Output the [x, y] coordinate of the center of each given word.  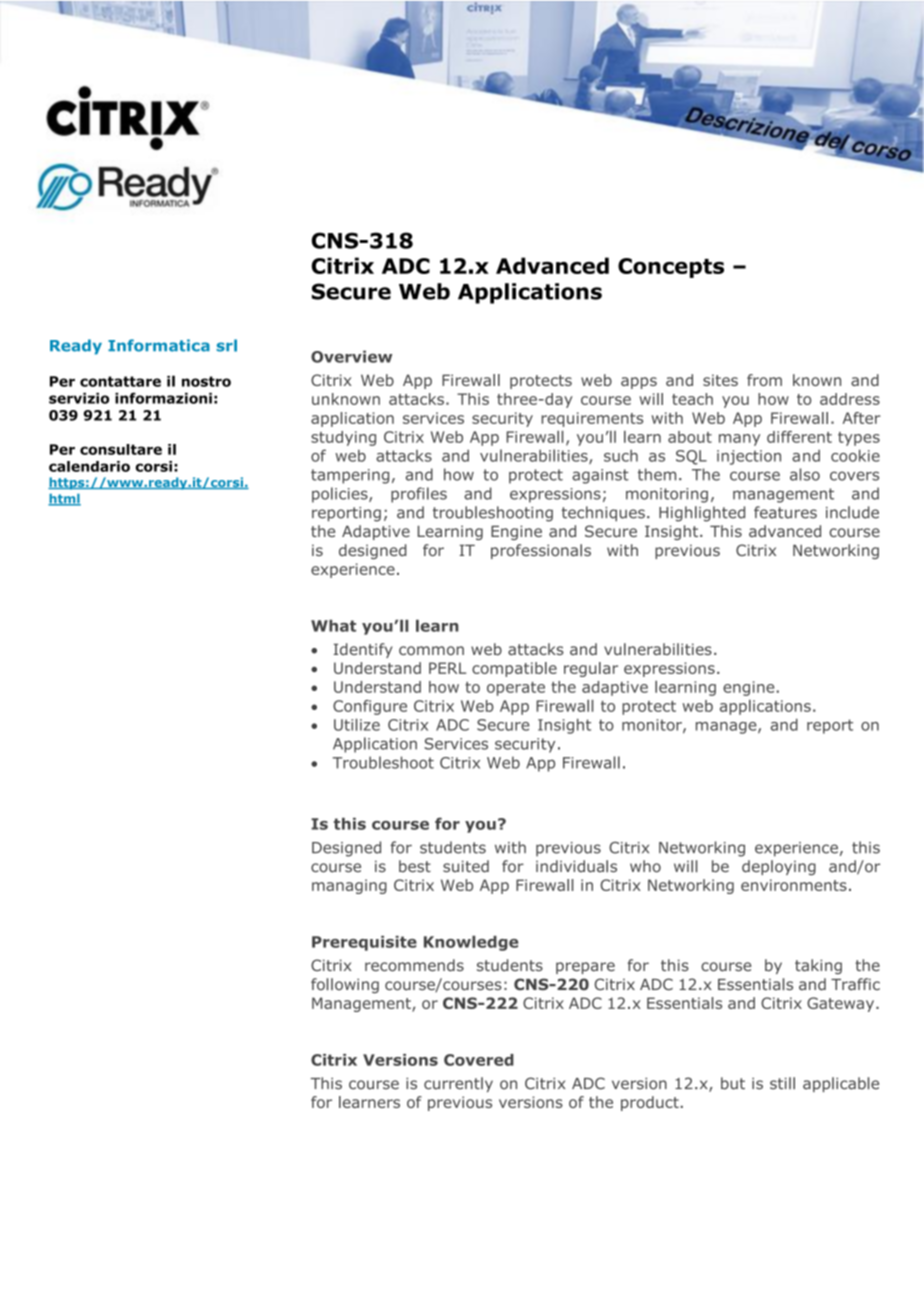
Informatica [159, 345]
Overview [351, 356]
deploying [779, 867]
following [345, 985]
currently [458, 1084]
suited [466, 866]
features [785, 512]
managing [349, 886]
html [64, 500]
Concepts [671, 268]
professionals [541, 551]
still [782, 1083]
